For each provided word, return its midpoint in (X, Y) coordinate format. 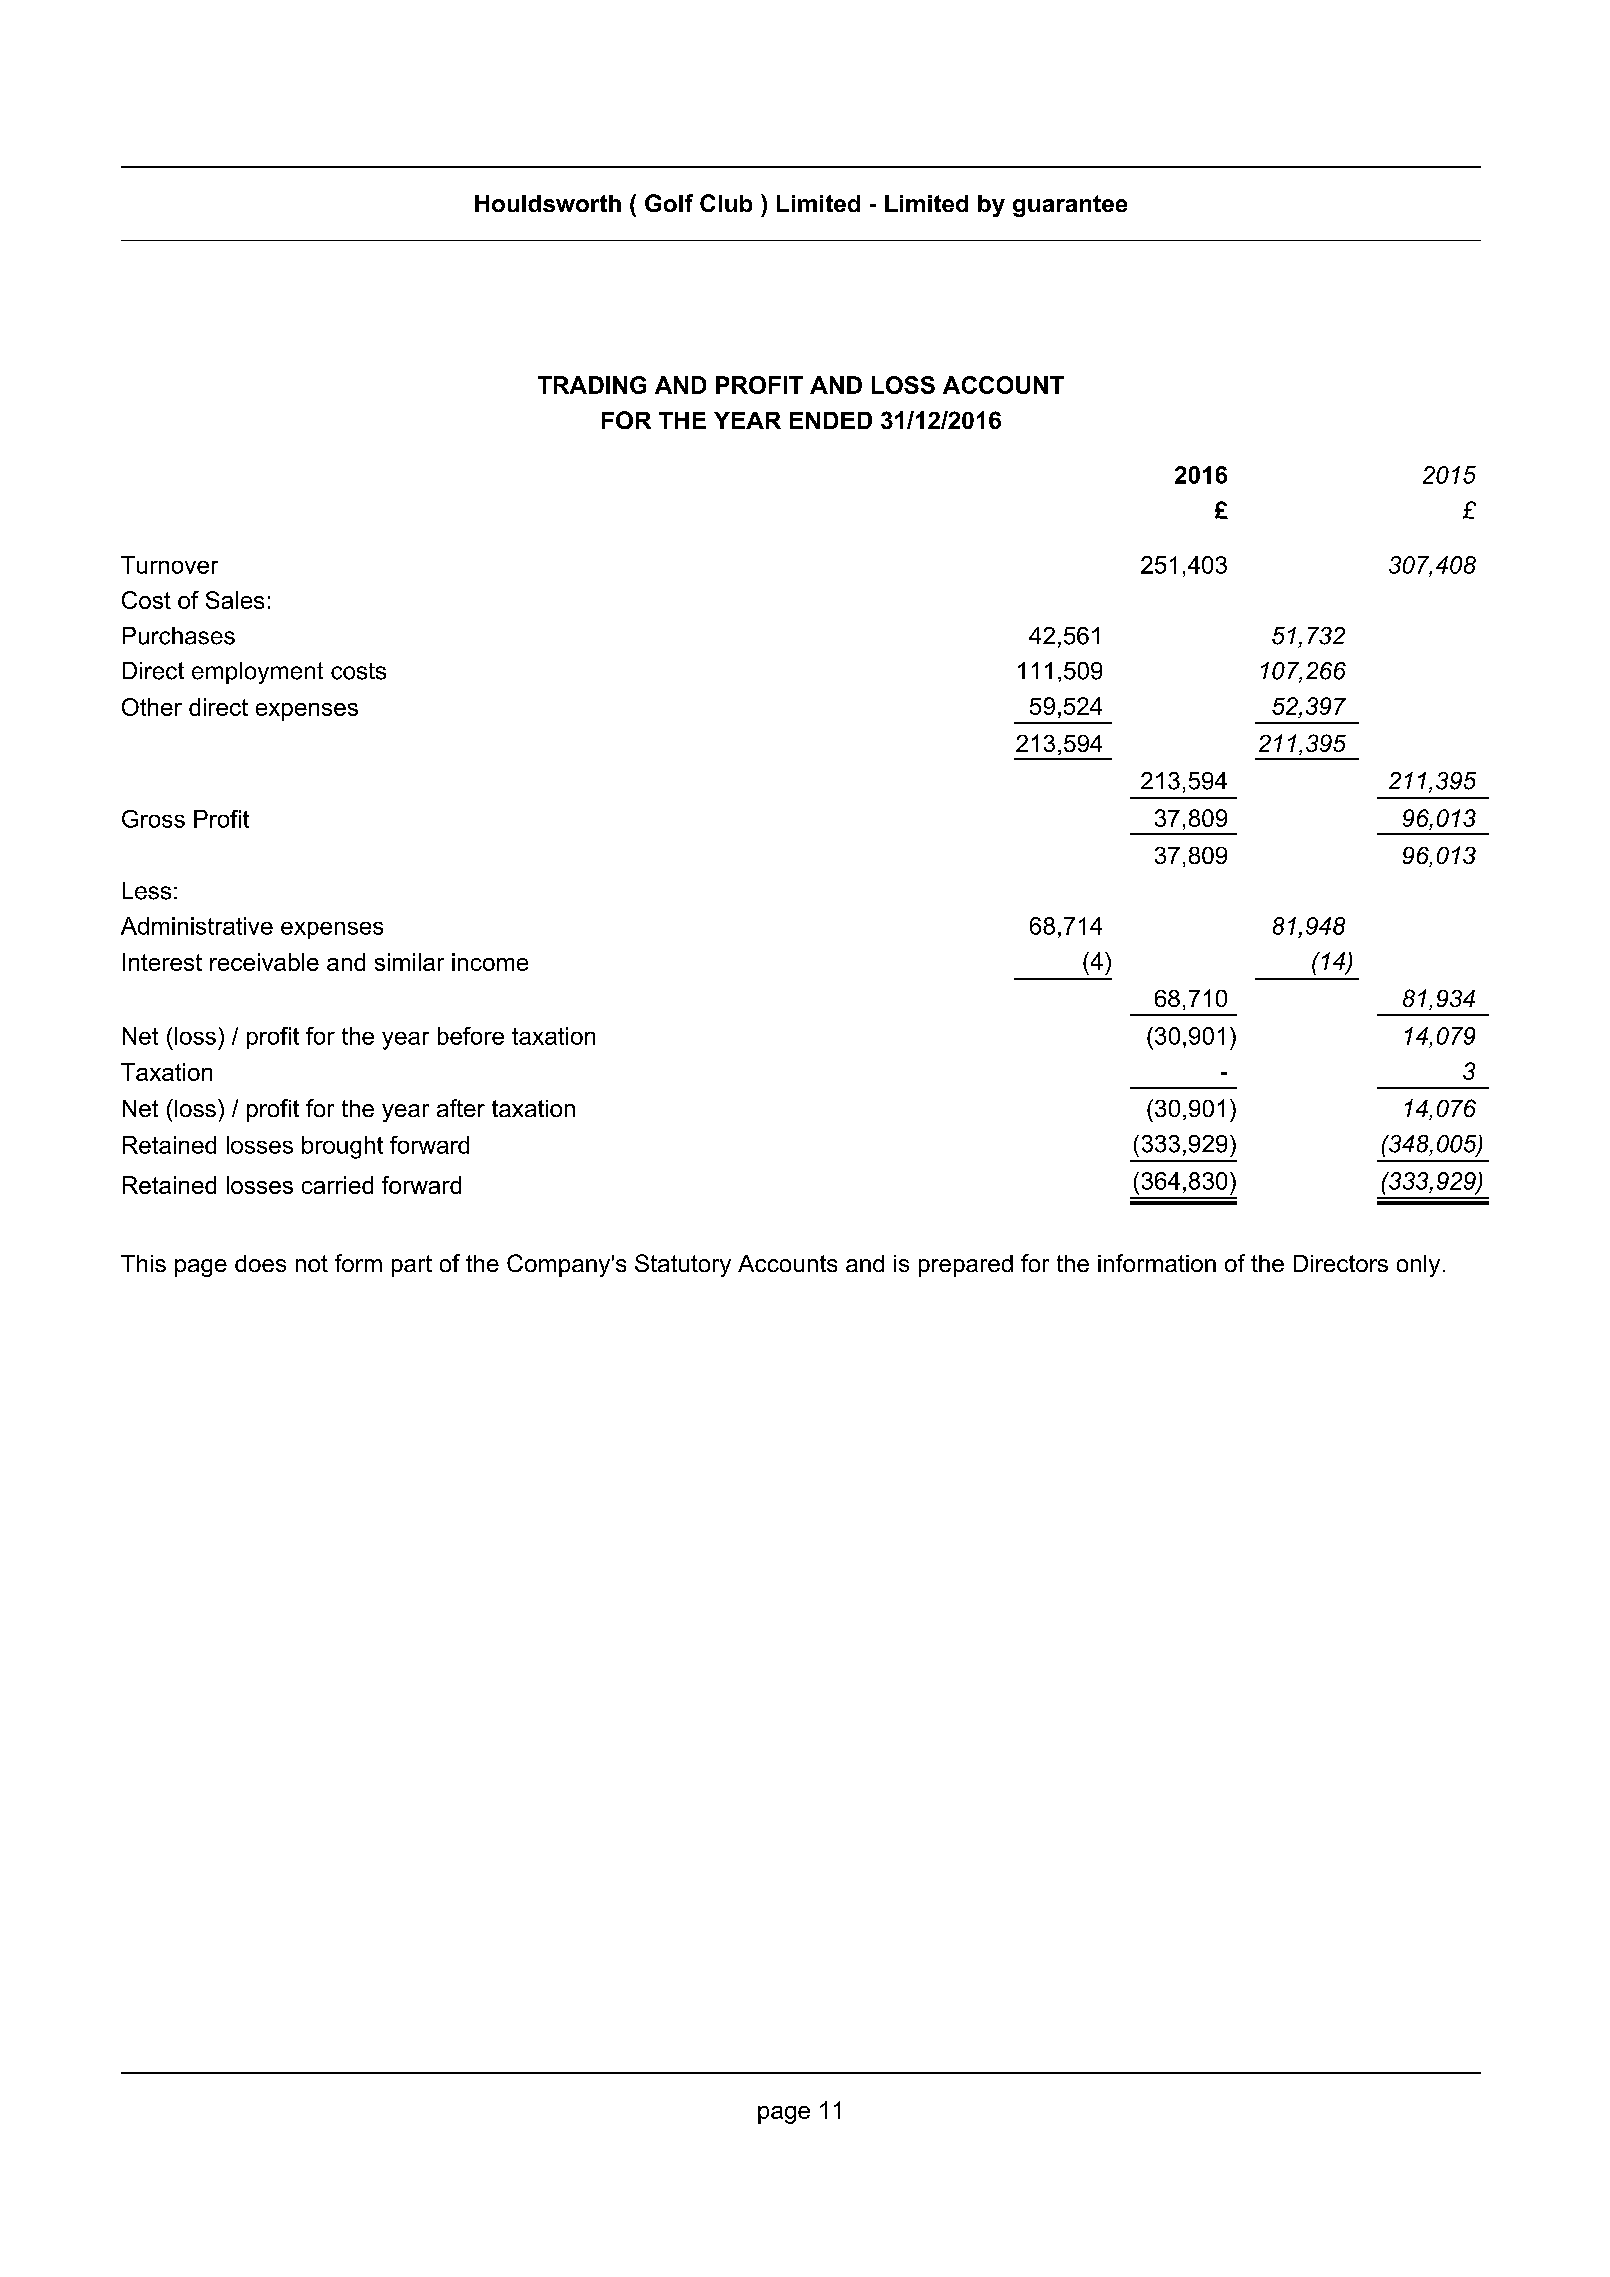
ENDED (831, 420)
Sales (235, 600)
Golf (669, 203)
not (312, 1263)
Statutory (683, 1265)
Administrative (197, 926)
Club (726, 203)
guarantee (1070, 206)
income (490, 962)
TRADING (592, 385)
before (471, 1036)
